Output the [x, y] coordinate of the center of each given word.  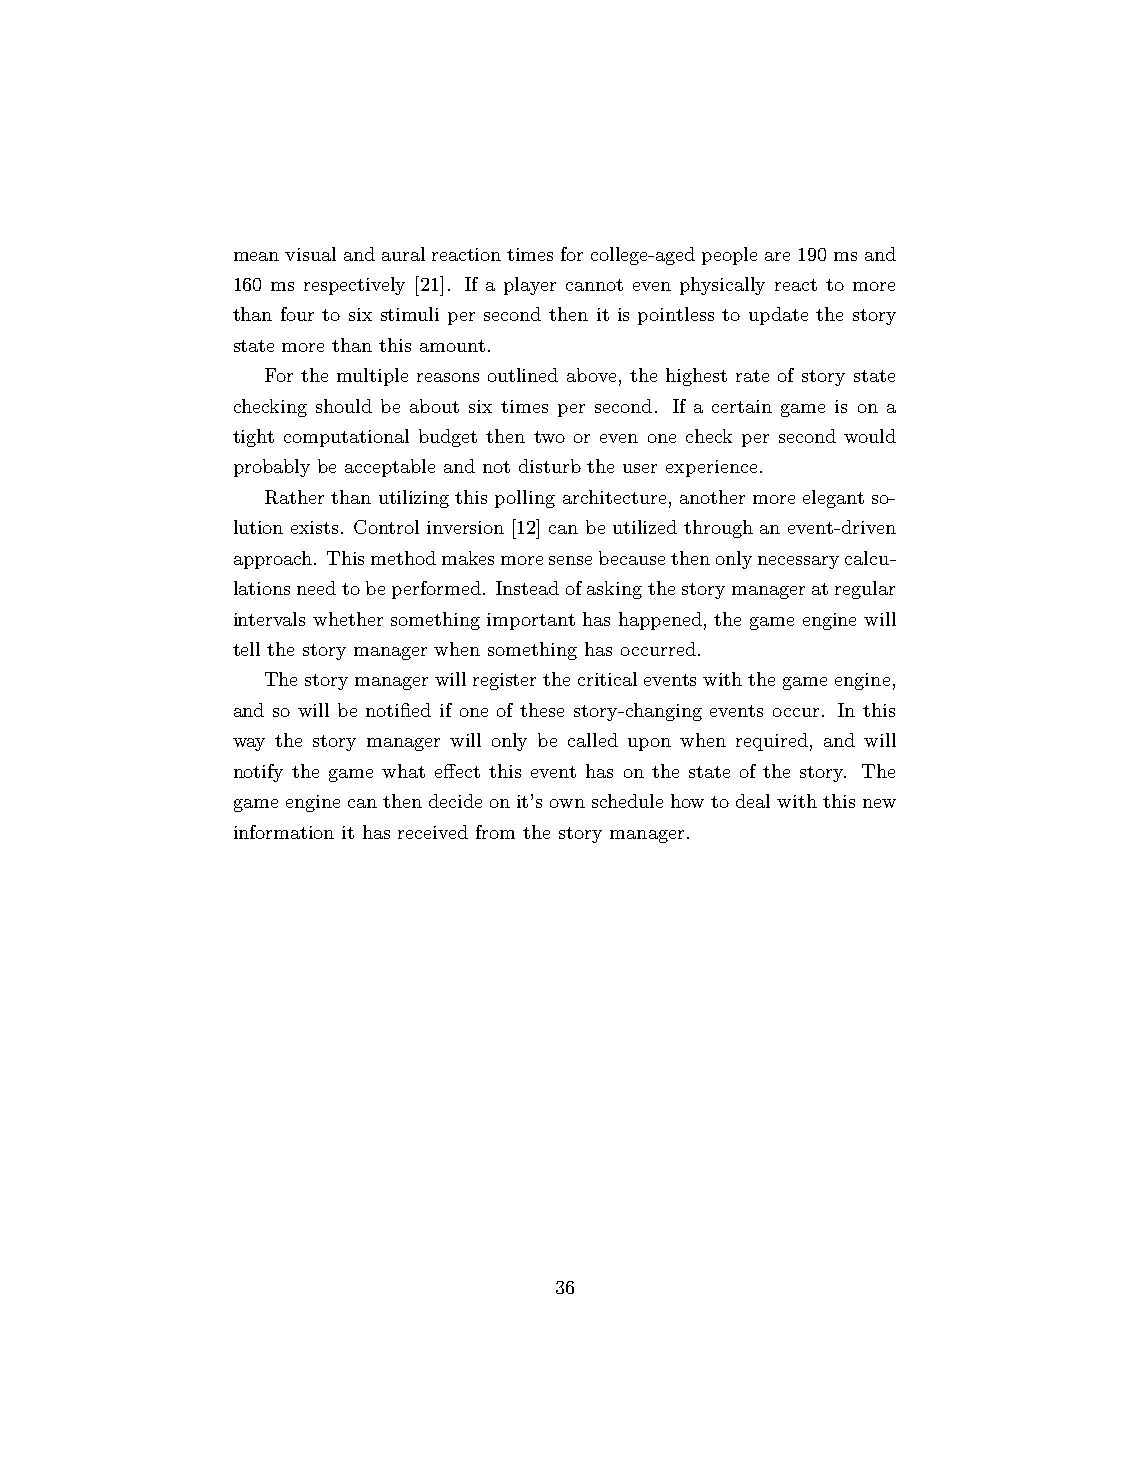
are [777, 256]
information [284, 832]
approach [274, 560]
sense [570, 560]
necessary [798, 562]
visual [310, 254]
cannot [594, 285]
